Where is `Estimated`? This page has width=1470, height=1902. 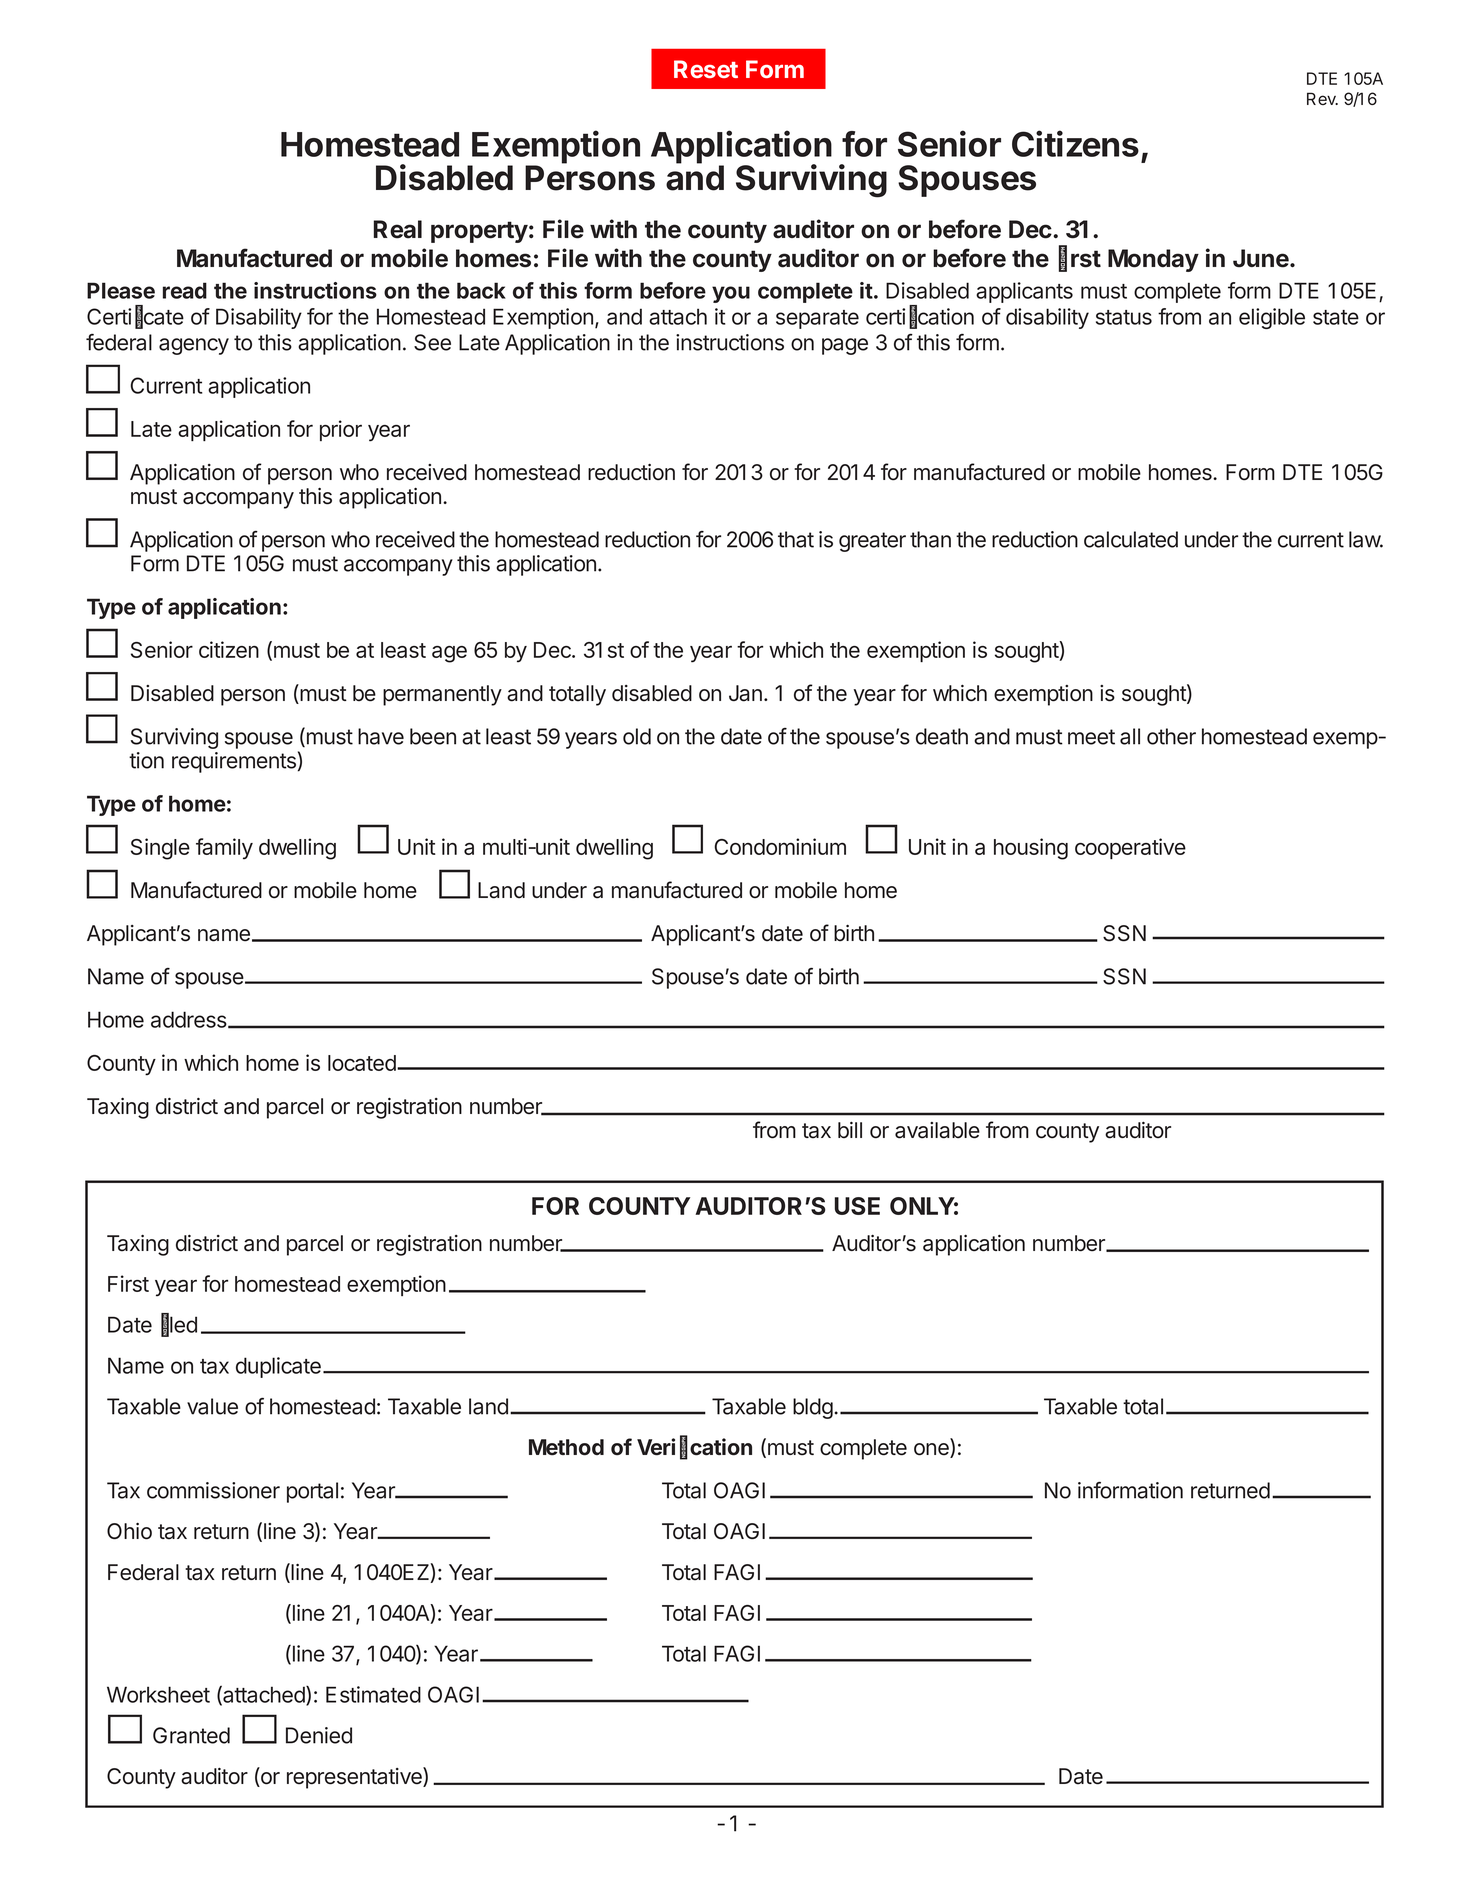 Estimated is located at coordinates (373, 1694).
